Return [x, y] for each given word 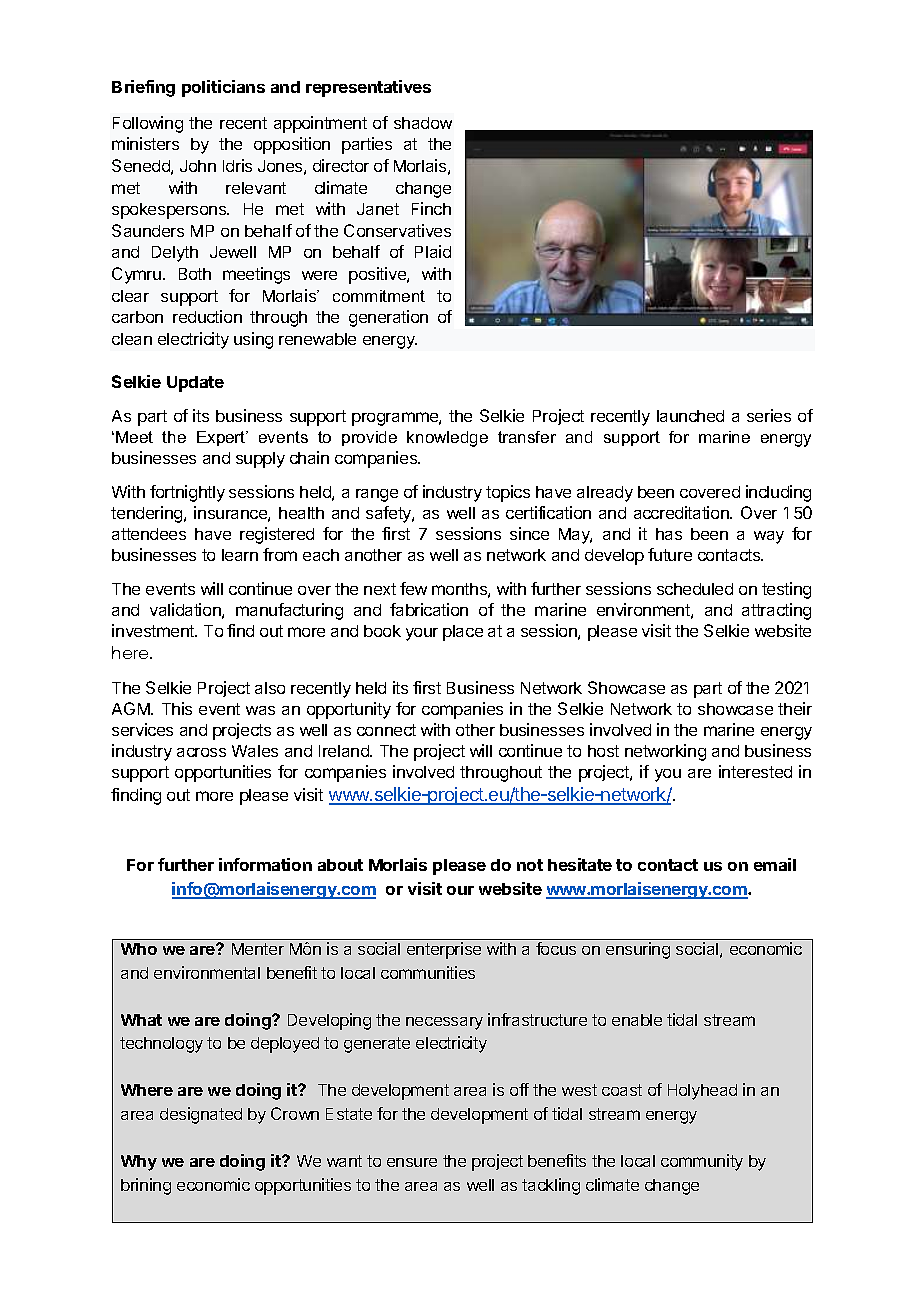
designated [201, 1115]
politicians [223, 88]
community [702, 1162]
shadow [423, 123]
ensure [412, 1162]
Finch [431, 208]
